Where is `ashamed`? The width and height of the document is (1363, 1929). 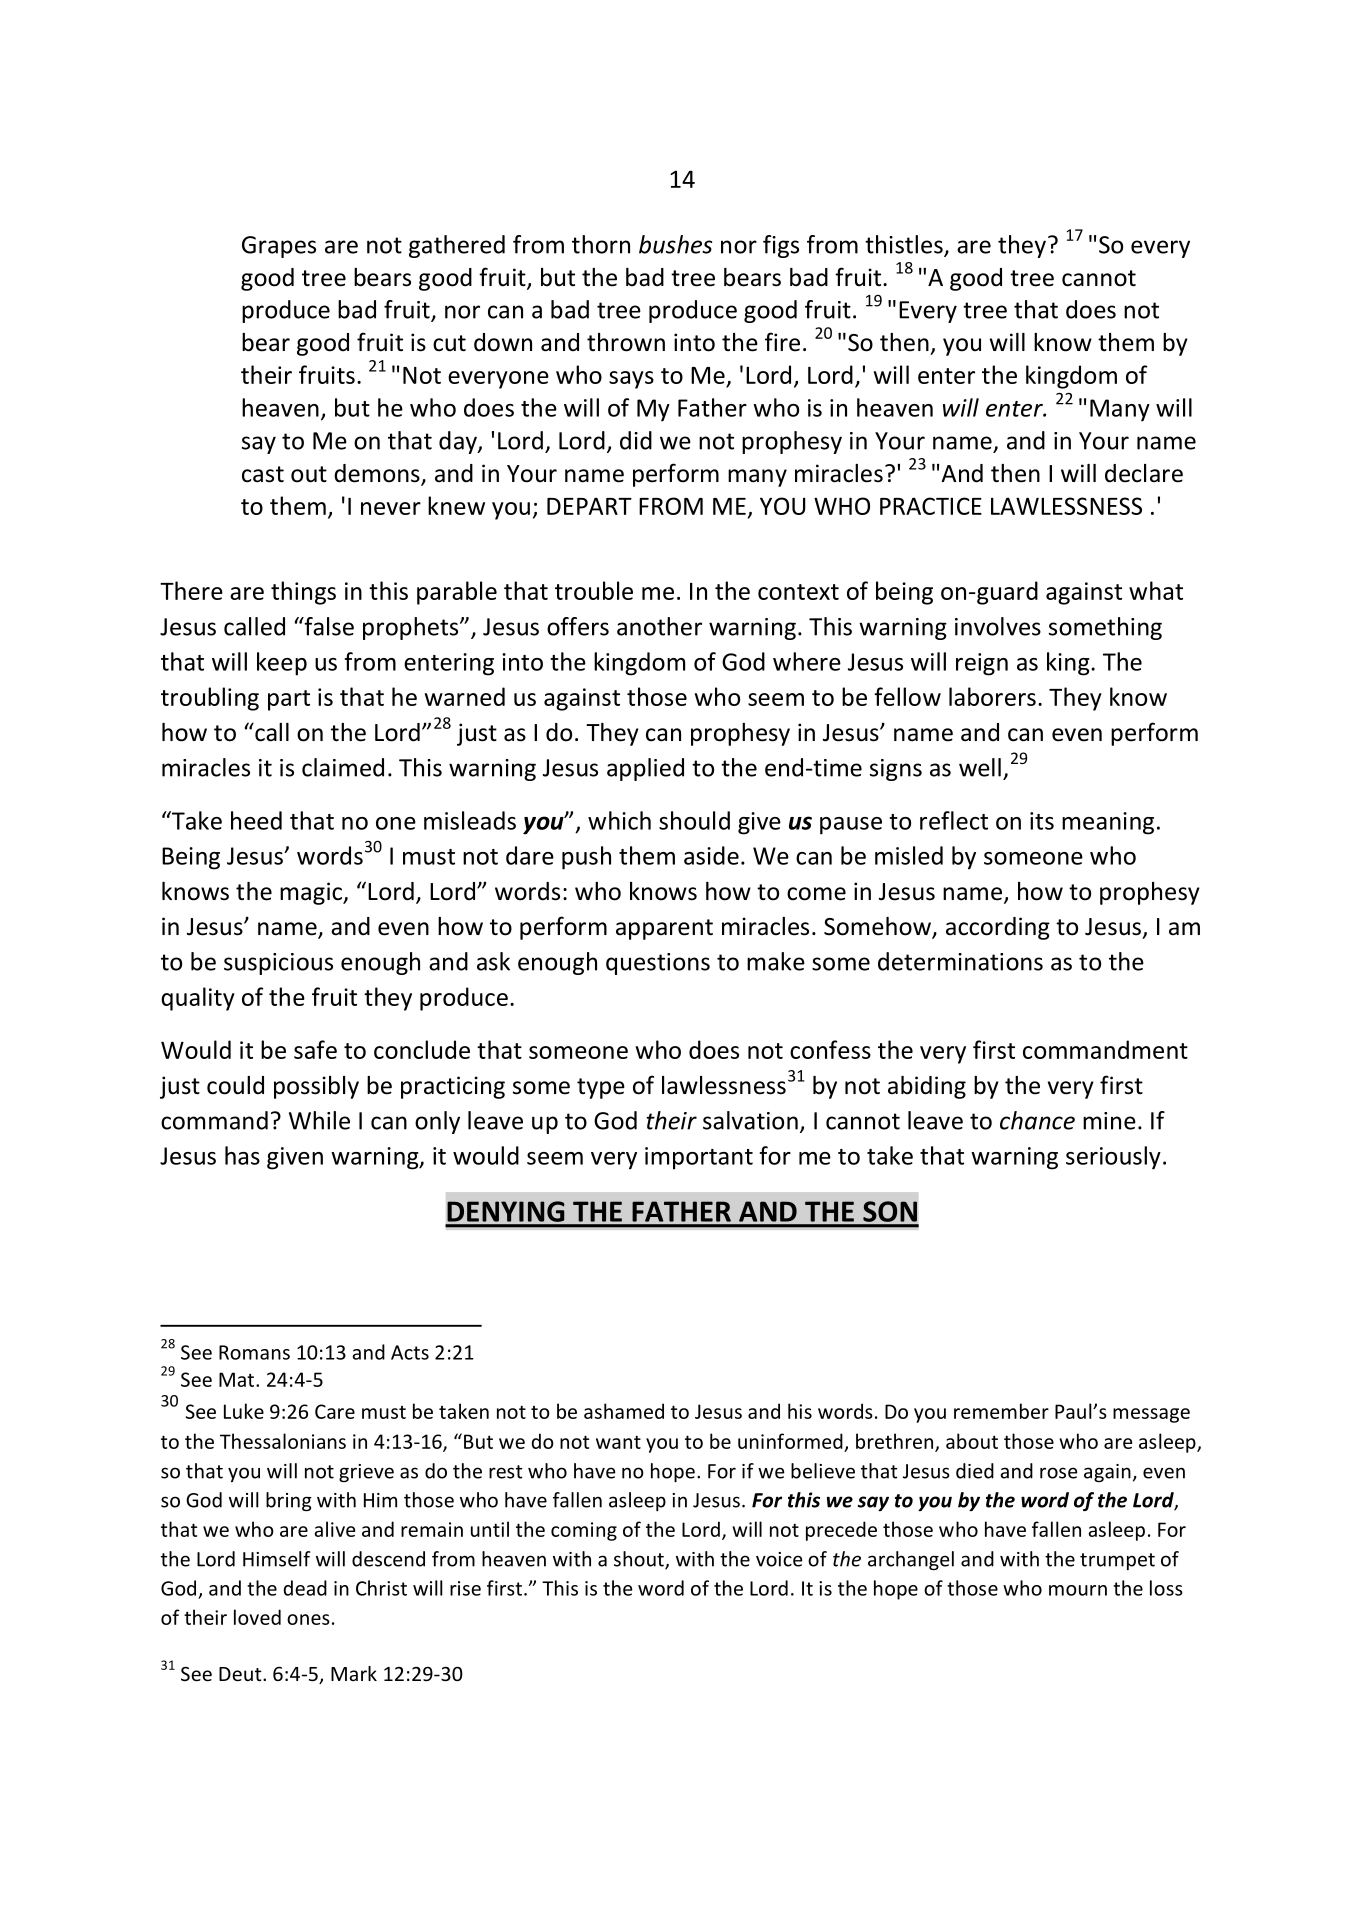
ashamed is located at coordinates (624, 1411).
